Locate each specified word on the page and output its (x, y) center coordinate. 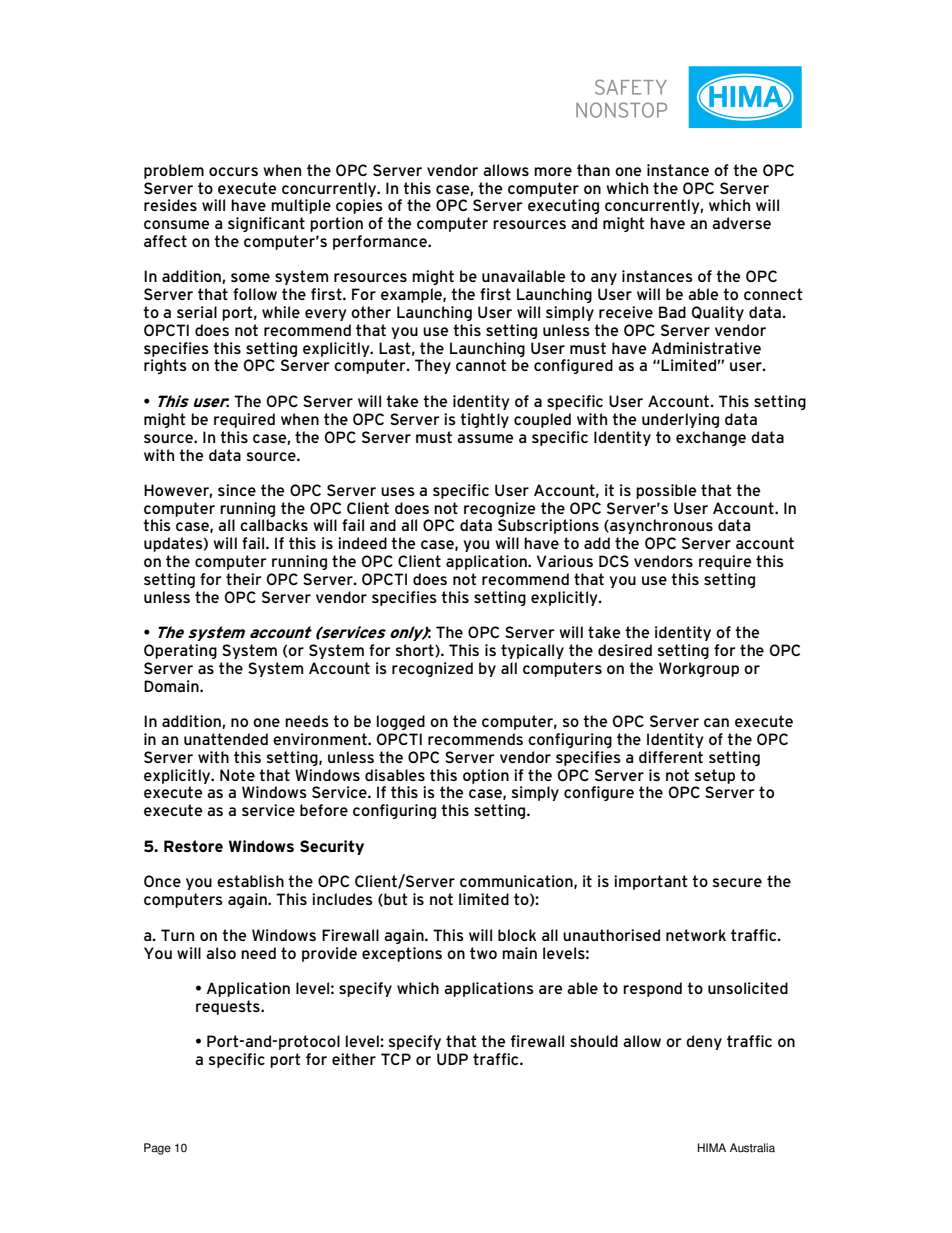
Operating (180, 651)
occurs (233, 171)
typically (532, 651)
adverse (741, 223)
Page (157, 1149)
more (553, 171)
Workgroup (699, 669)
